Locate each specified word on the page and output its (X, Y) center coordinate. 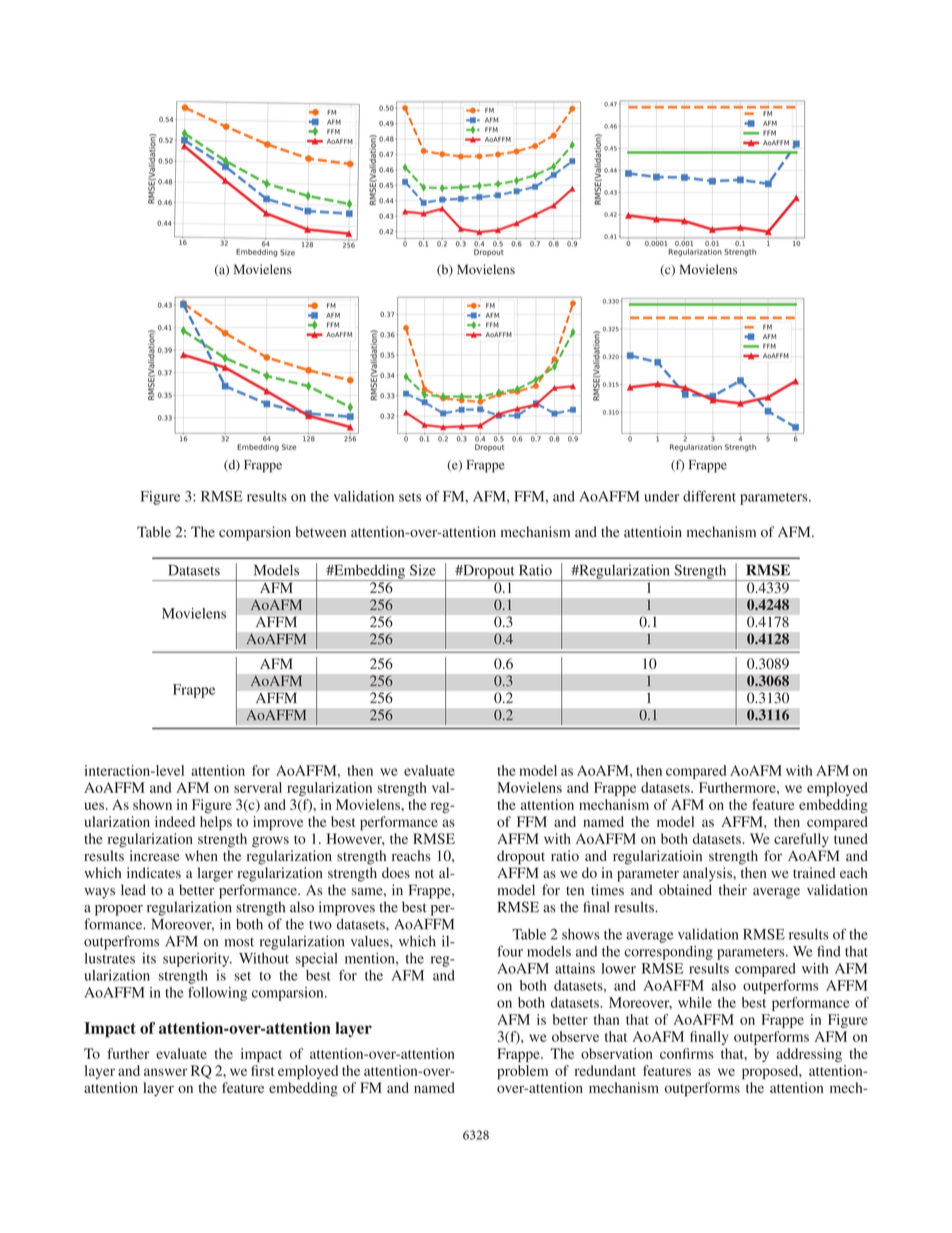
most (239, 942)
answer (166, 1072)
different (709, 496)
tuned (851, 838)
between (321, 532)
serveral (258, 787)
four (510, 951)
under (661, 496)
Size (423, 570)
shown (152, 804)
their (733, 890)
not (424, 873)
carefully (801, 840)
